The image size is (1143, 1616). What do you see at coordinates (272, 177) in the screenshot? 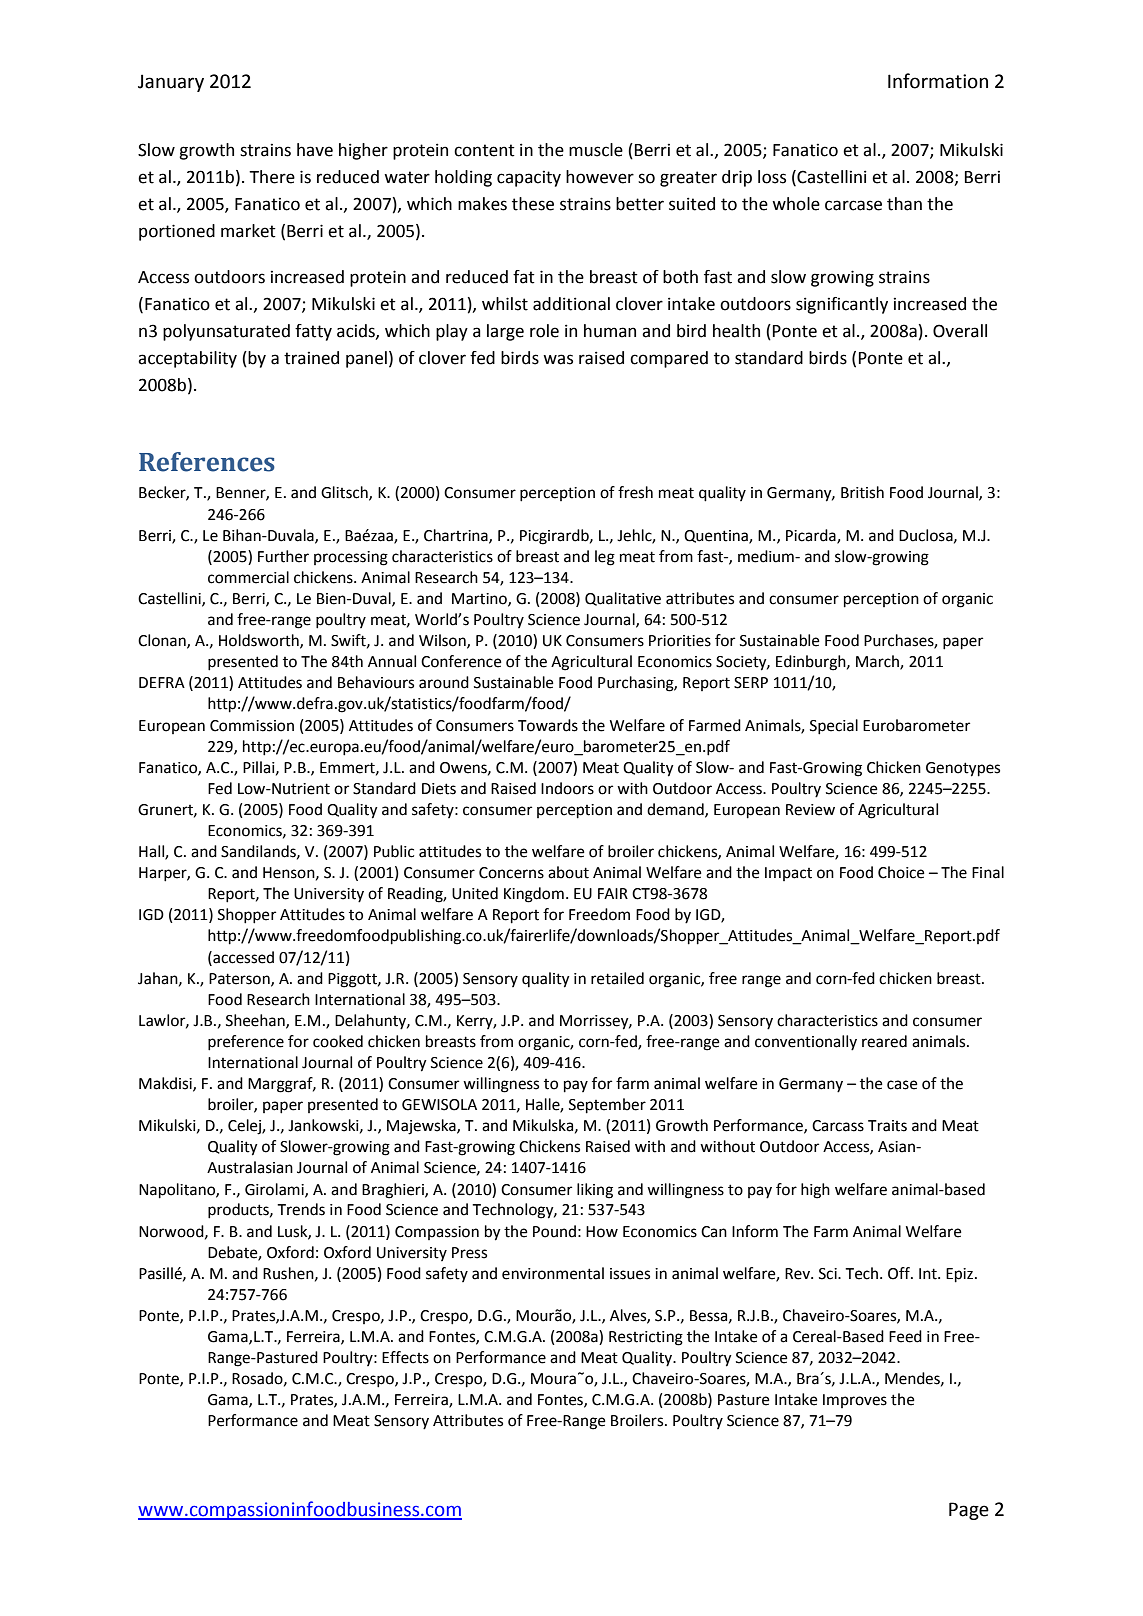
I see `There` at bounding box center [272, 177].
